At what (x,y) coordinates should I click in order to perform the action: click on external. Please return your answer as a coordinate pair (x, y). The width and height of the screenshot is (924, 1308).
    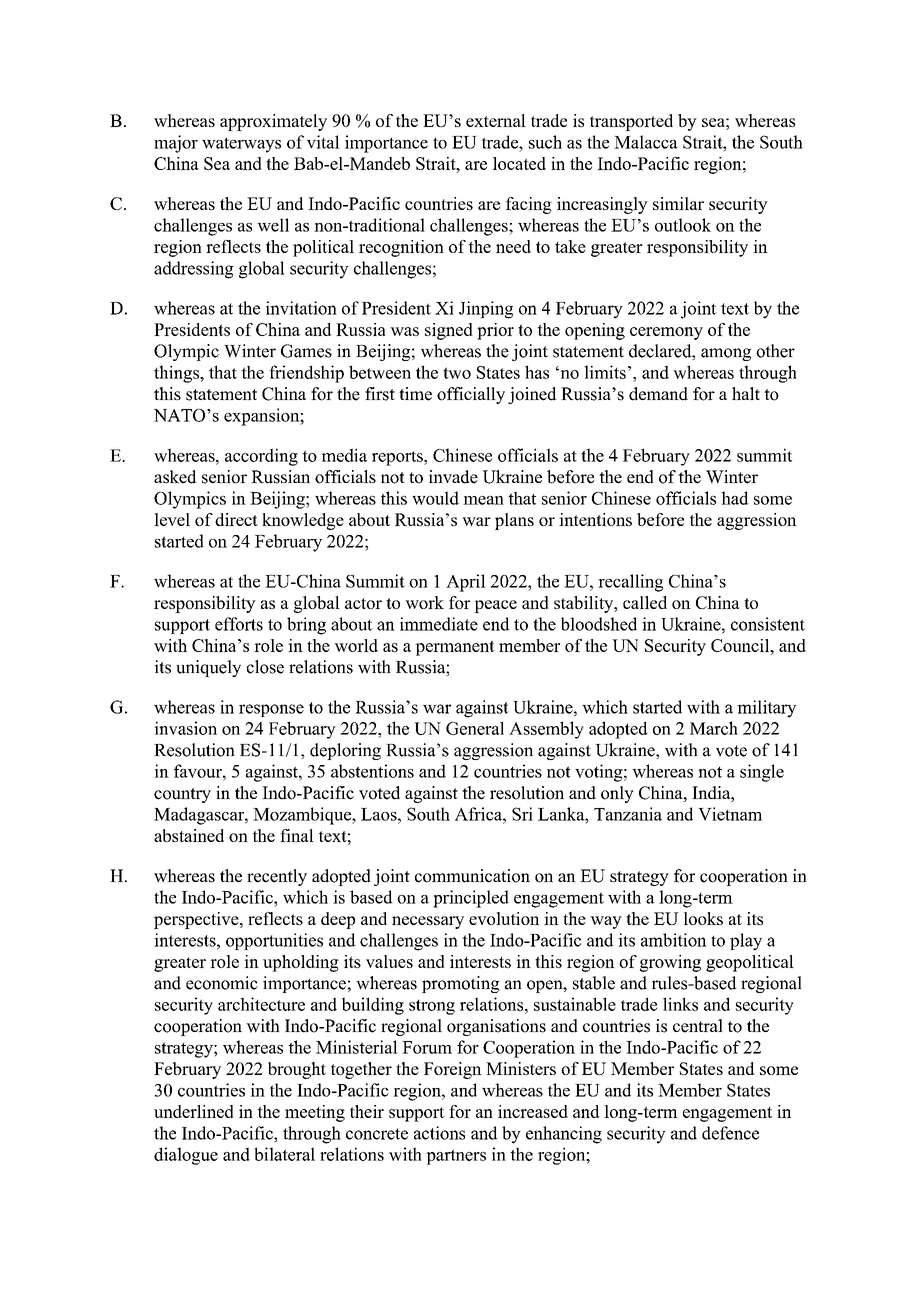
    Looking at the image, I should click on (496, 120).
